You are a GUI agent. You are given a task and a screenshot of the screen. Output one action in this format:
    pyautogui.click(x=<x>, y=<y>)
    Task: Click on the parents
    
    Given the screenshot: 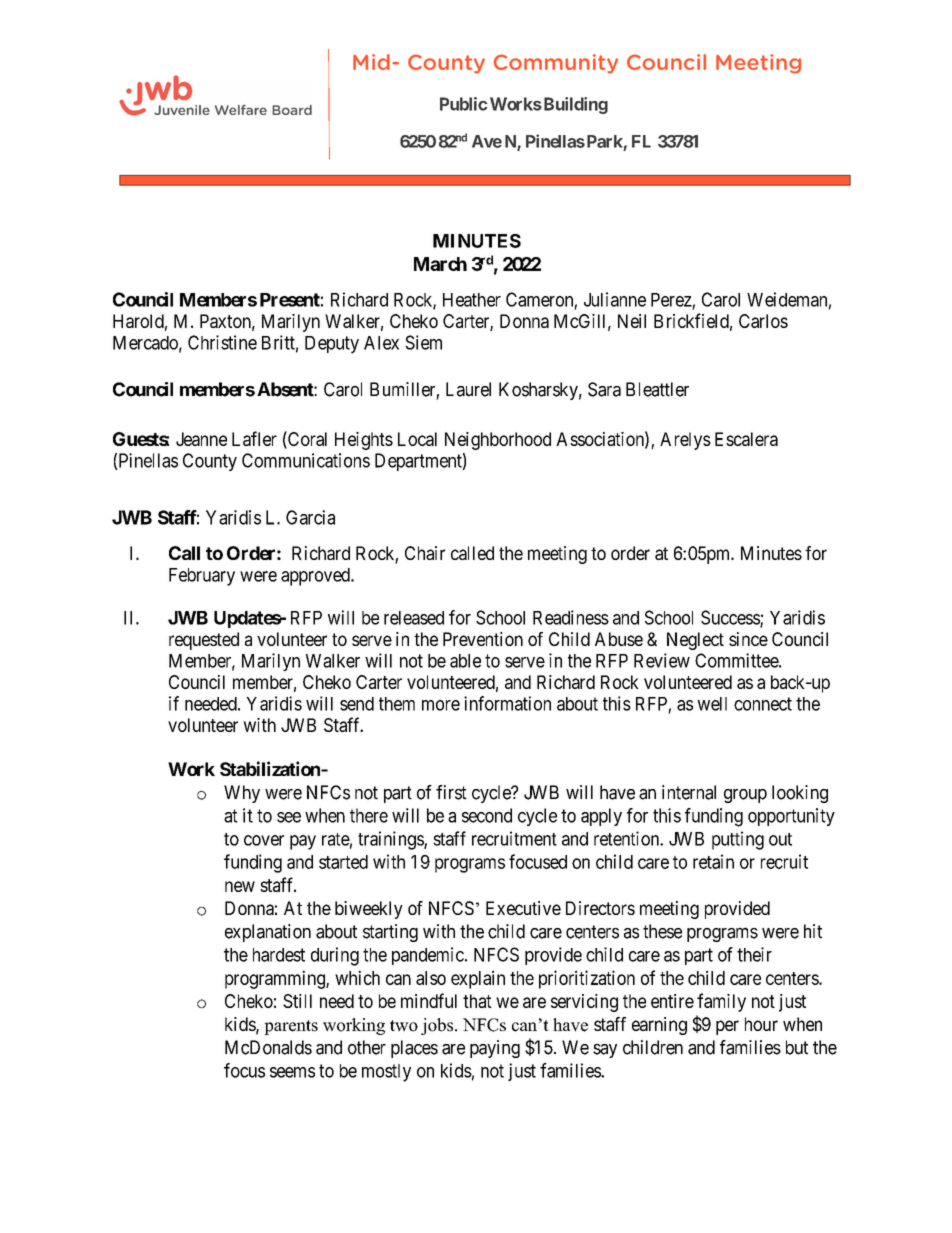 What is the action you would take?
    pyautogui.click(x=291, y=1027)
